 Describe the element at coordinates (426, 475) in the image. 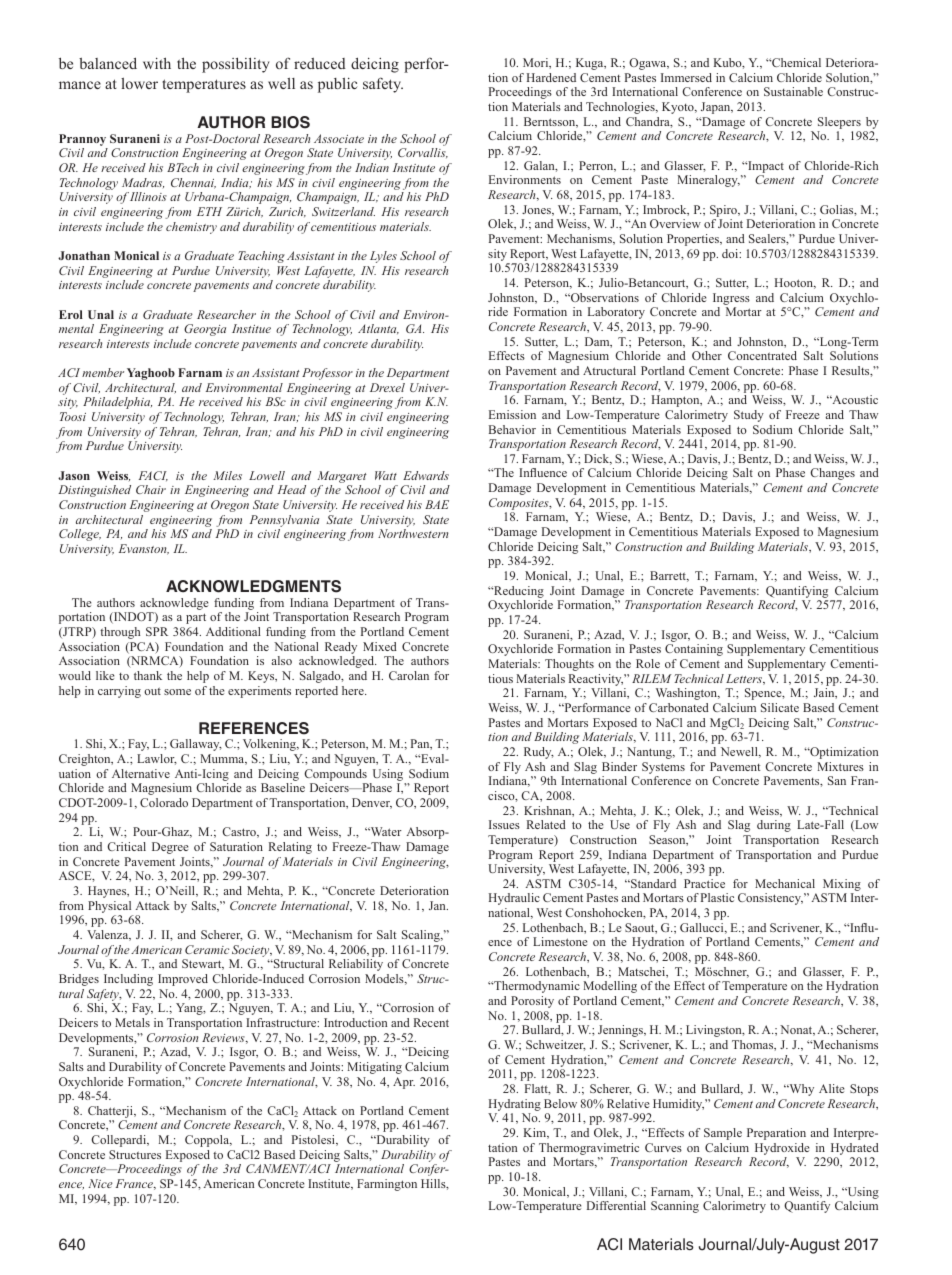

I see `Edwards` at that location.
